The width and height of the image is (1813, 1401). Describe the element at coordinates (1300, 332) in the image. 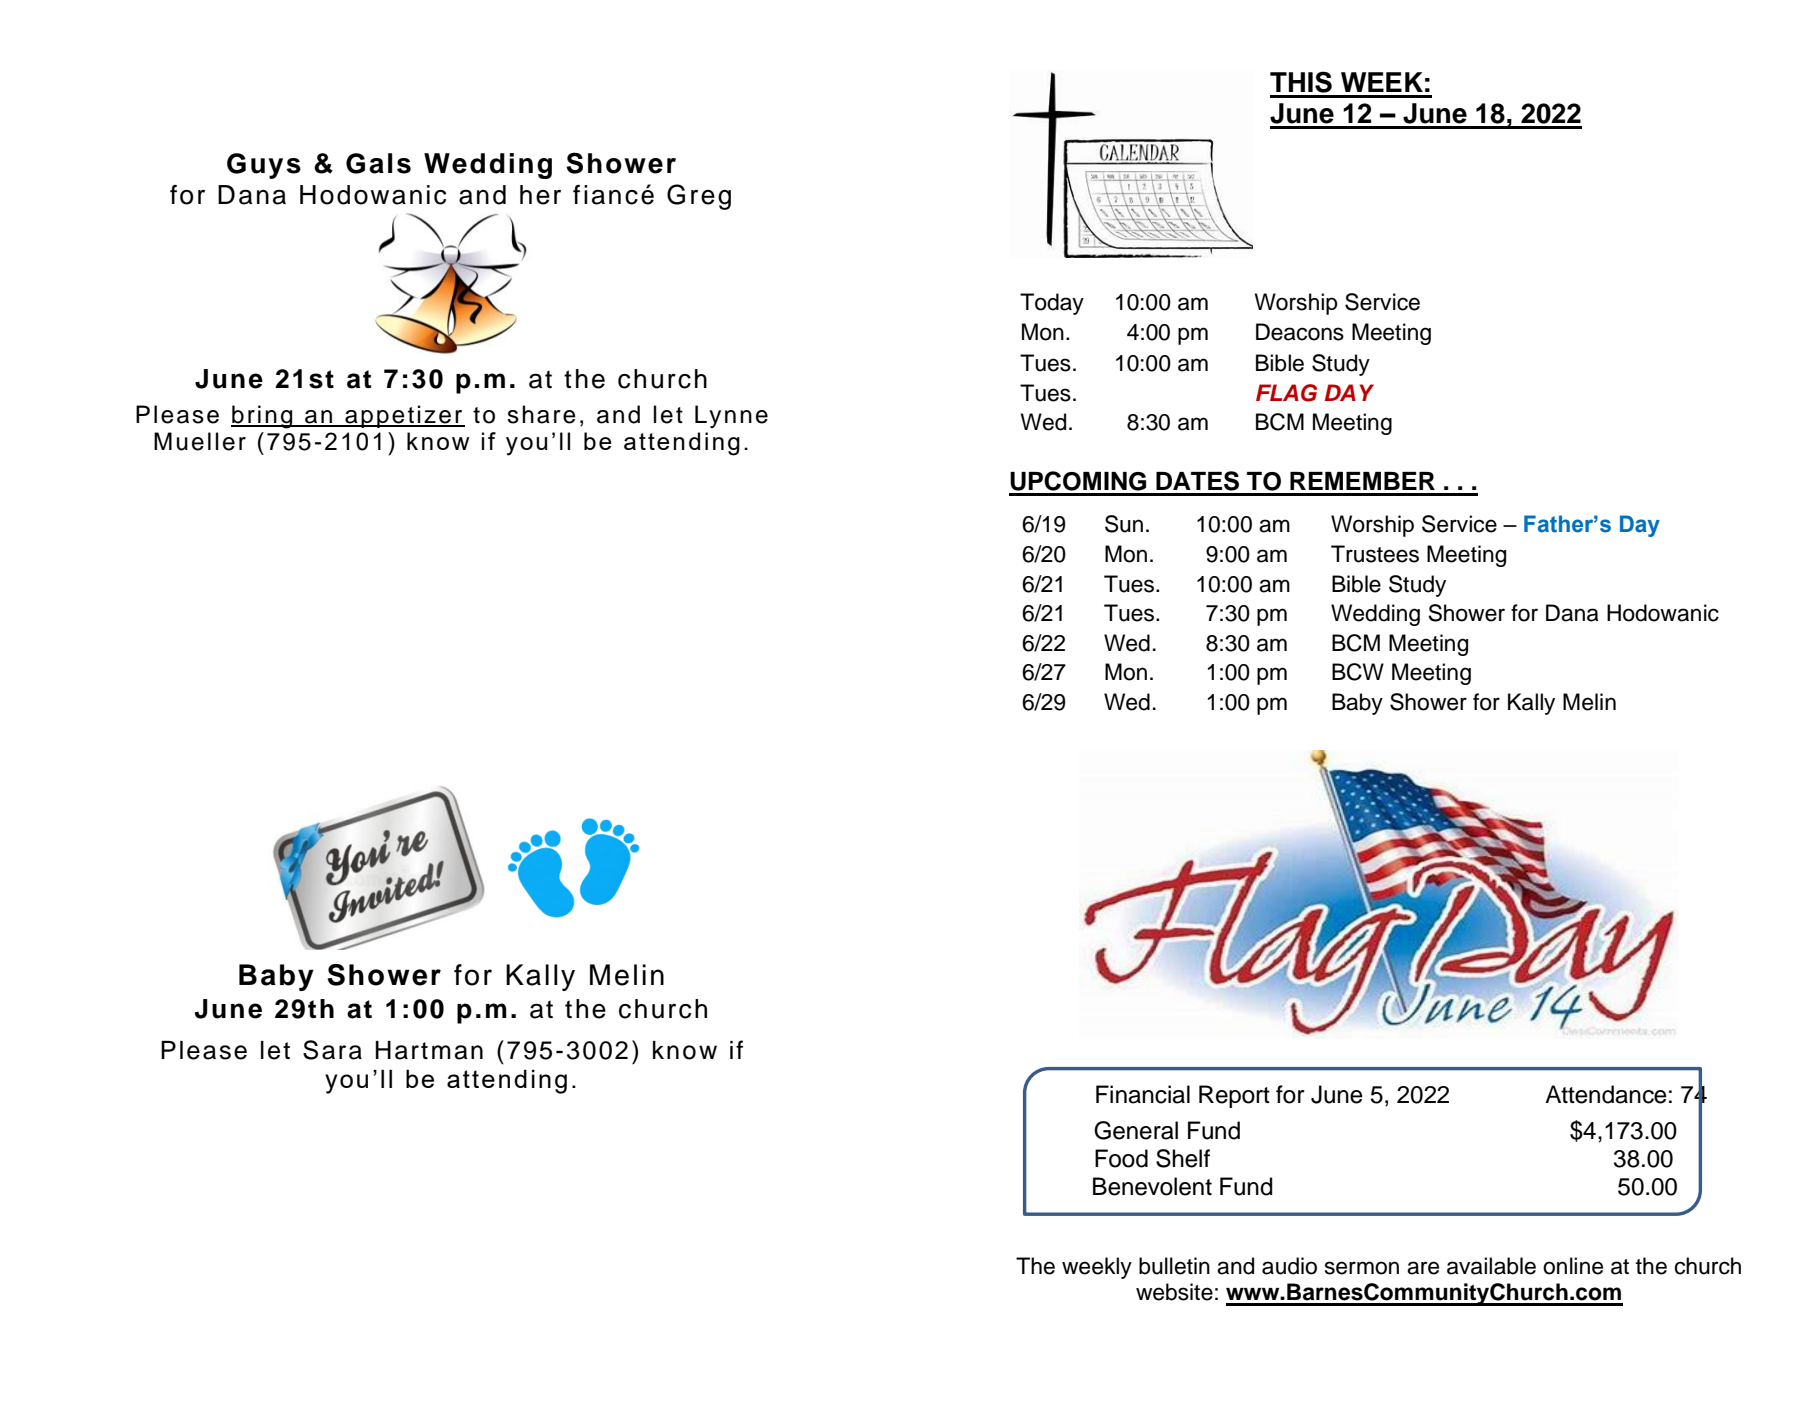

I see `Deacons` at that location.
